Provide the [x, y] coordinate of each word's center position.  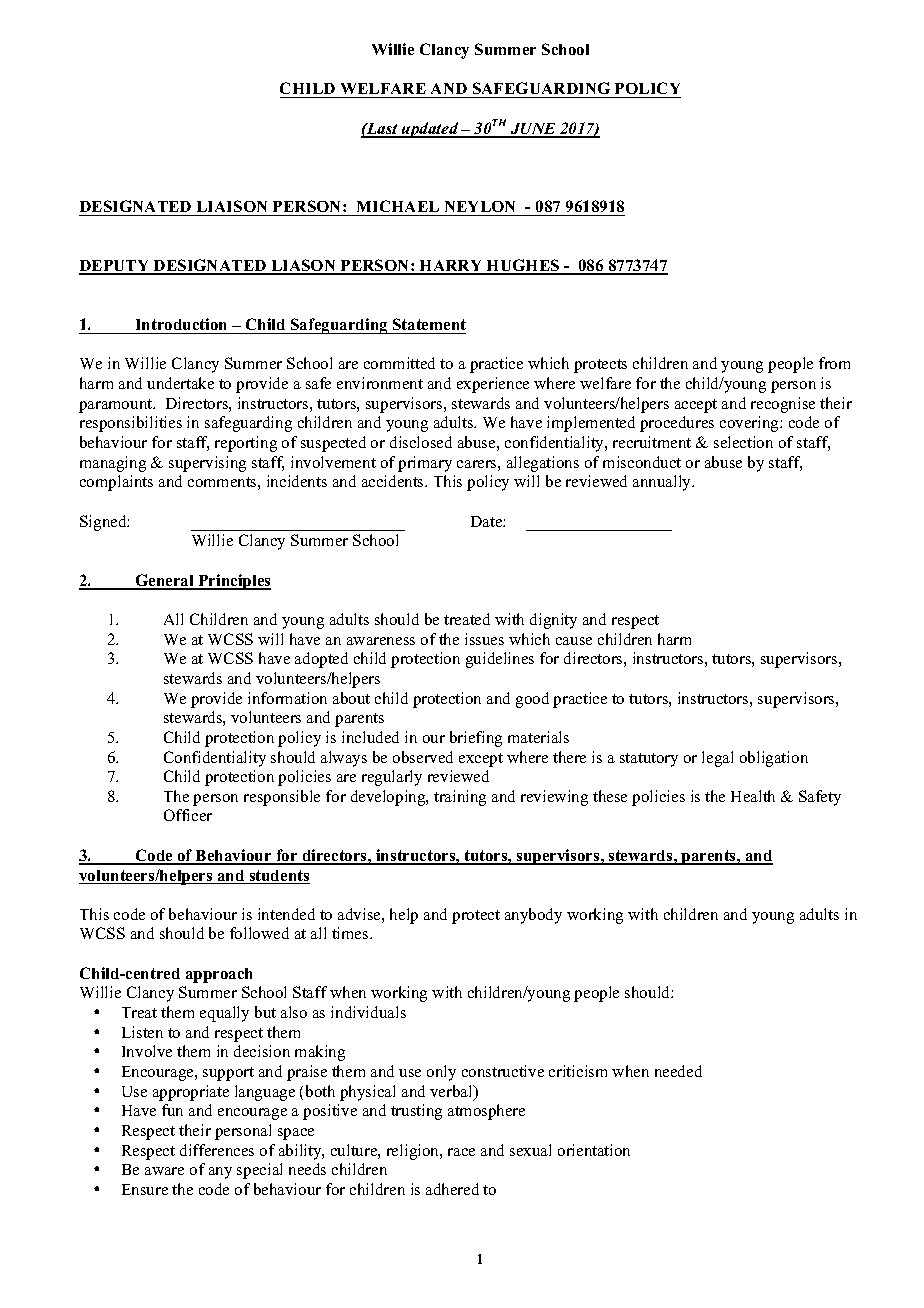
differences [217, 1150]
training [460, 798]
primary [425, 464]
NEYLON [480, 206]
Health [753, 796]
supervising [207, 464]
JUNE [534, 130]
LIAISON [232, 206]
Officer [188, 815]
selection [743, 442]
